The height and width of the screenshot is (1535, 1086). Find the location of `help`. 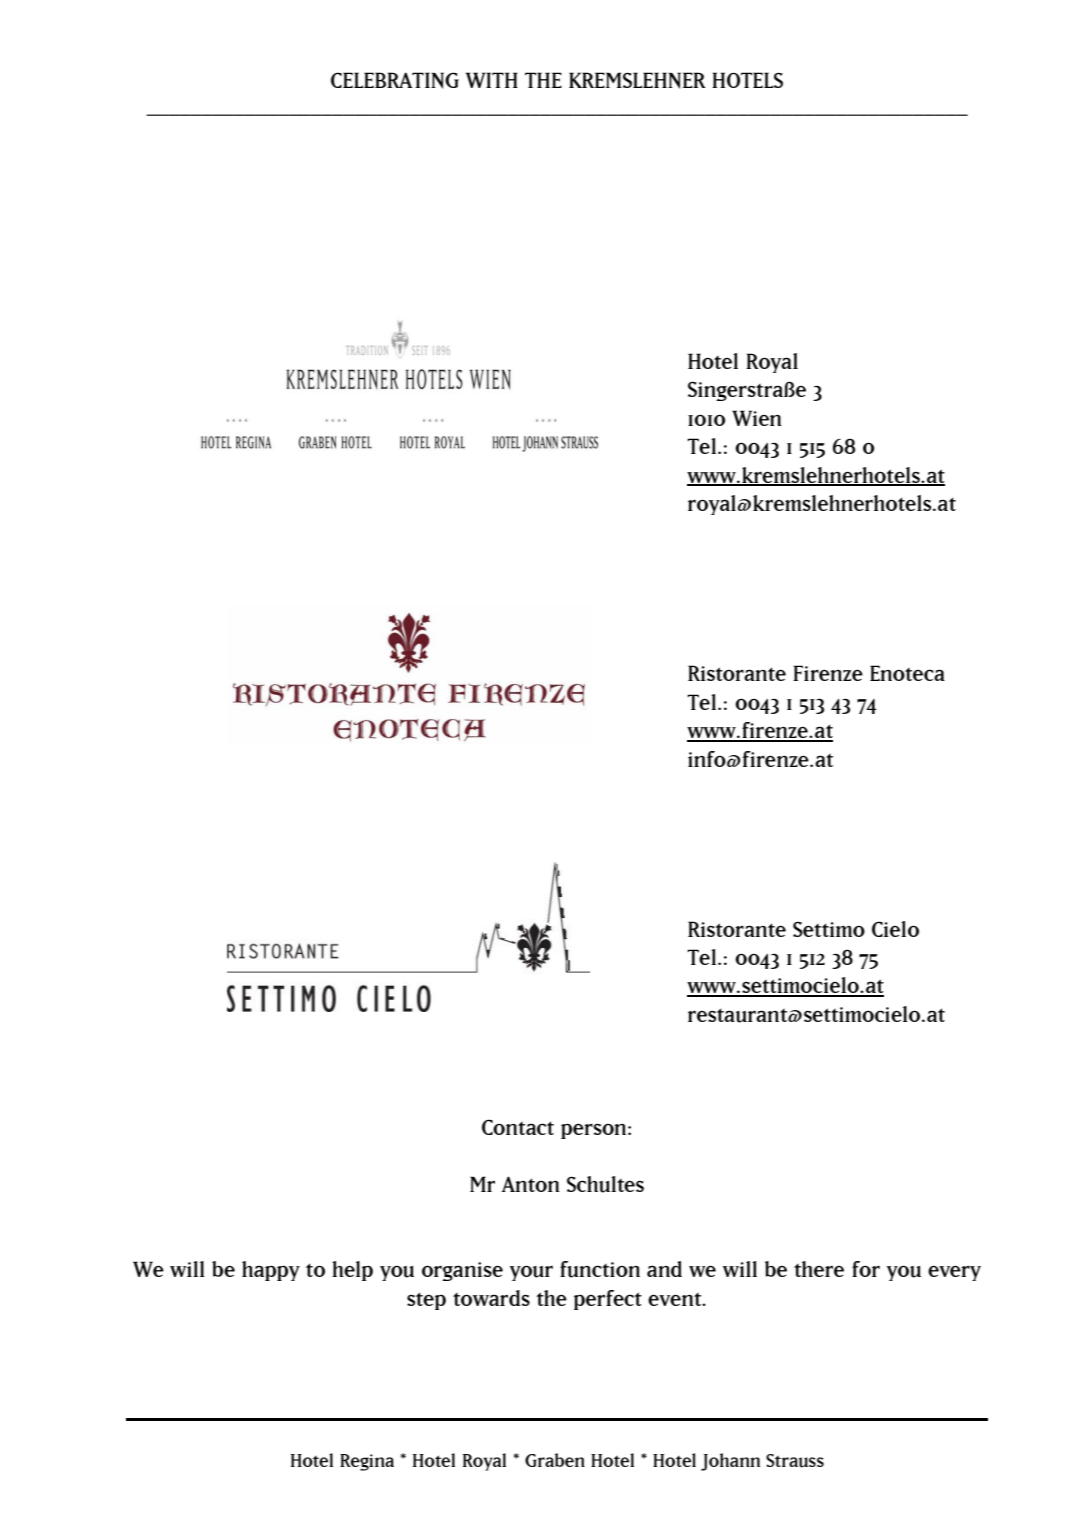

help is located at coordinates (352, 1271).
